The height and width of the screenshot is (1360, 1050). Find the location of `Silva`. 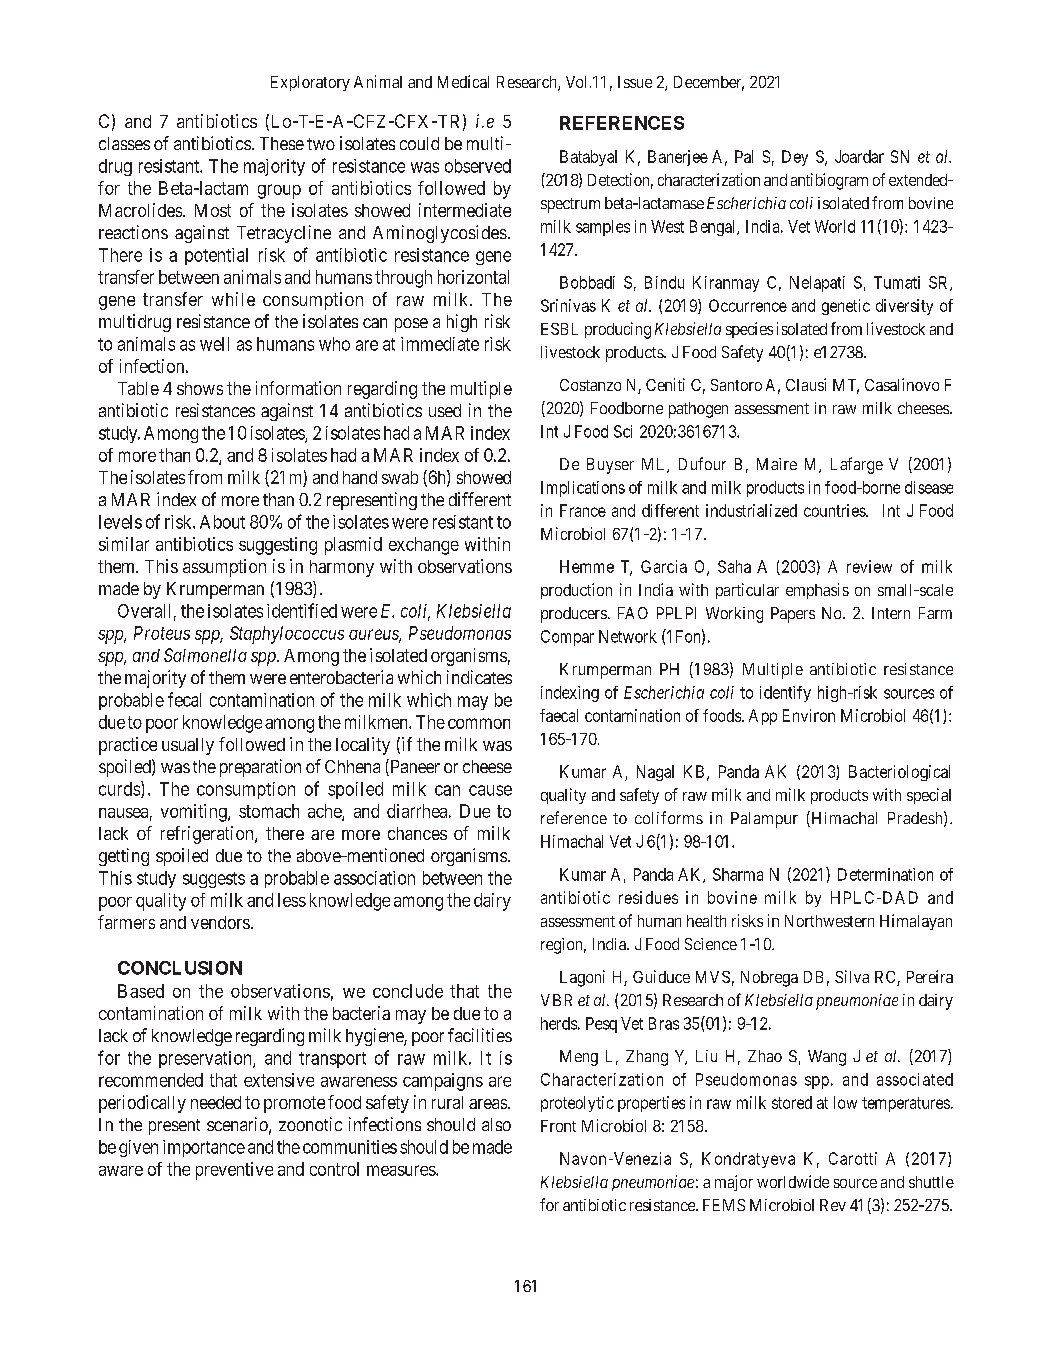

Silva is located at coordinates (852, 976).
